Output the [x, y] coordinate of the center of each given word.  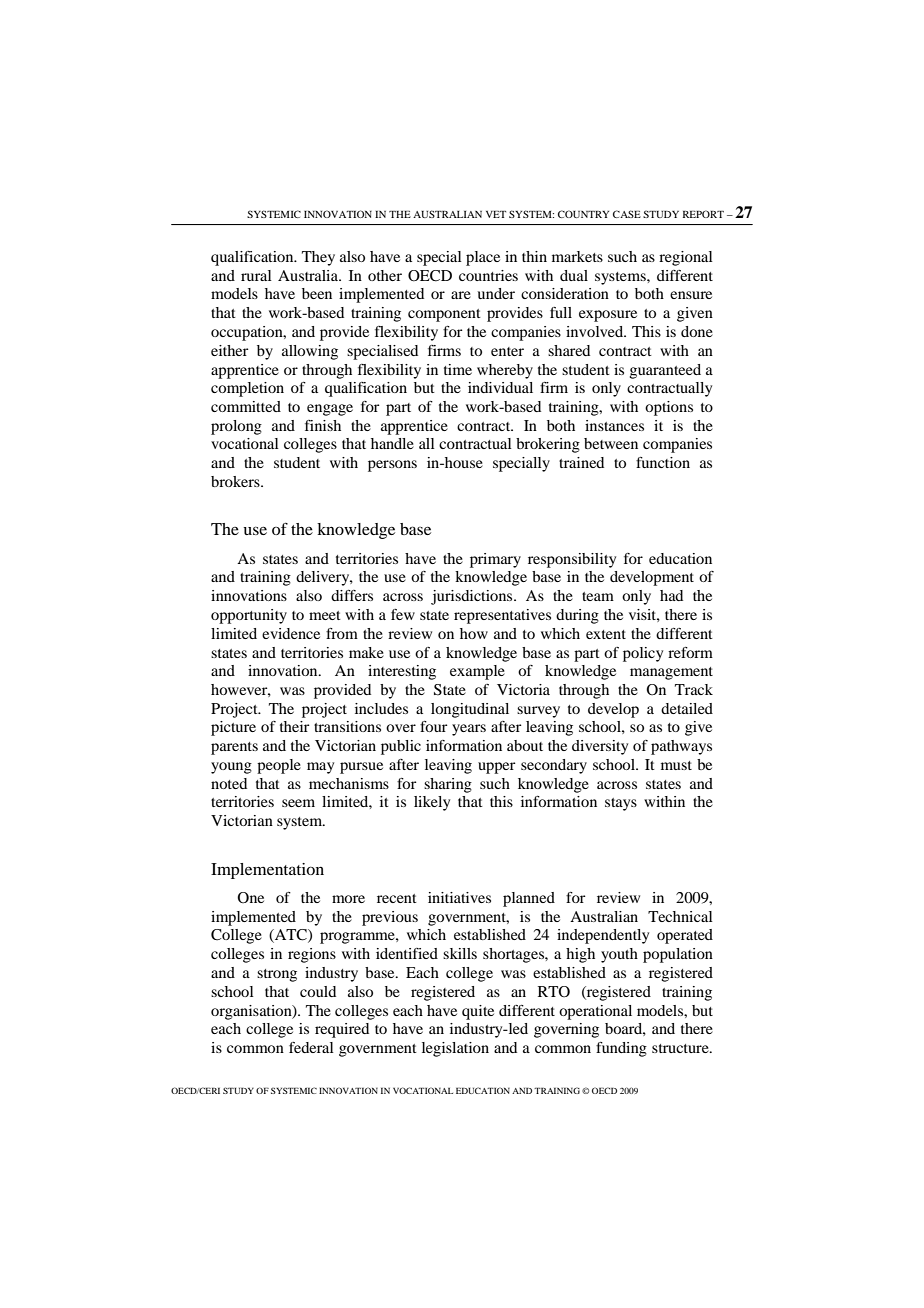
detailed [687, 708]
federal [311, 1047]
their [294, 726]
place [483, 258]
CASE [627, 214]
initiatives [459, 897]
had [671, 595]
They [318, 258]
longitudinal [470, 710]
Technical [680, 916]
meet [325, 615]
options [669, 408]
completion [247, 389]
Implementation [267, 871]
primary [495, 560]
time [458, 369]
